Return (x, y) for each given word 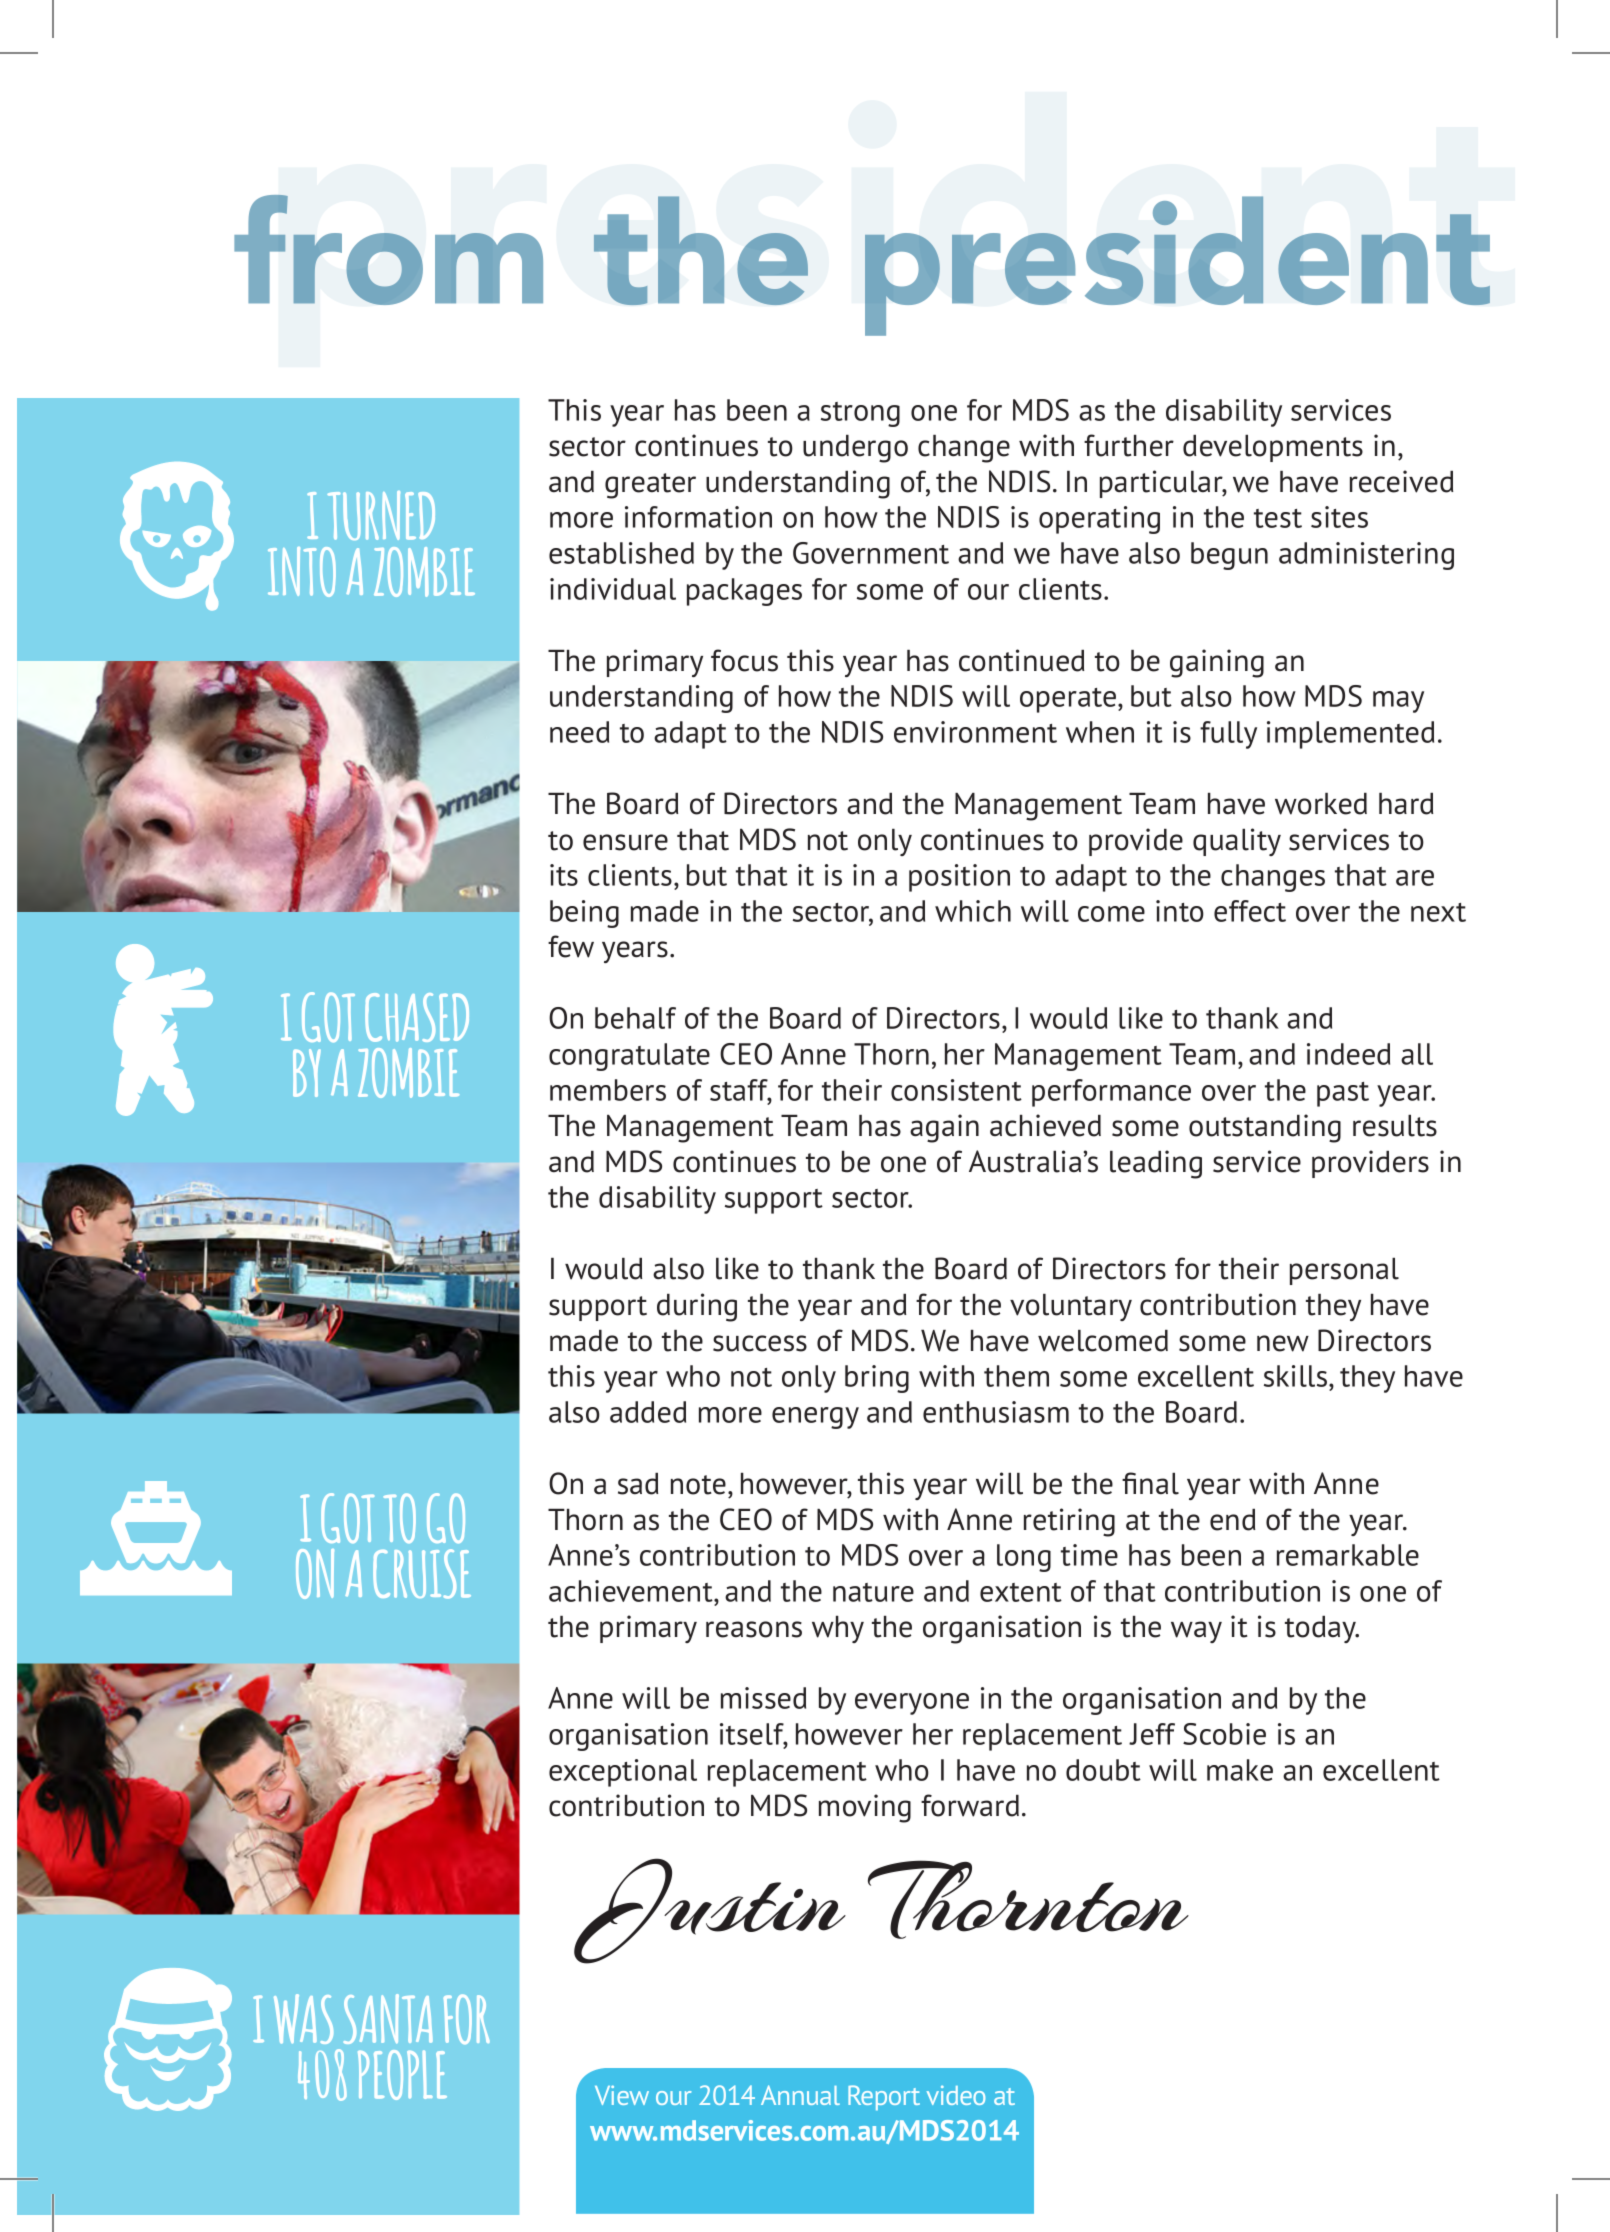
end (1232, 1520)
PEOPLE (402, 2075)
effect (1250, 911)
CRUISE (422, 1574)
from (388, 250)
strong (860, 414)
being (584, 914)
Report (884, 2098)
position (959, 878)
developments (1273, 448)
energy (815, 1418)
